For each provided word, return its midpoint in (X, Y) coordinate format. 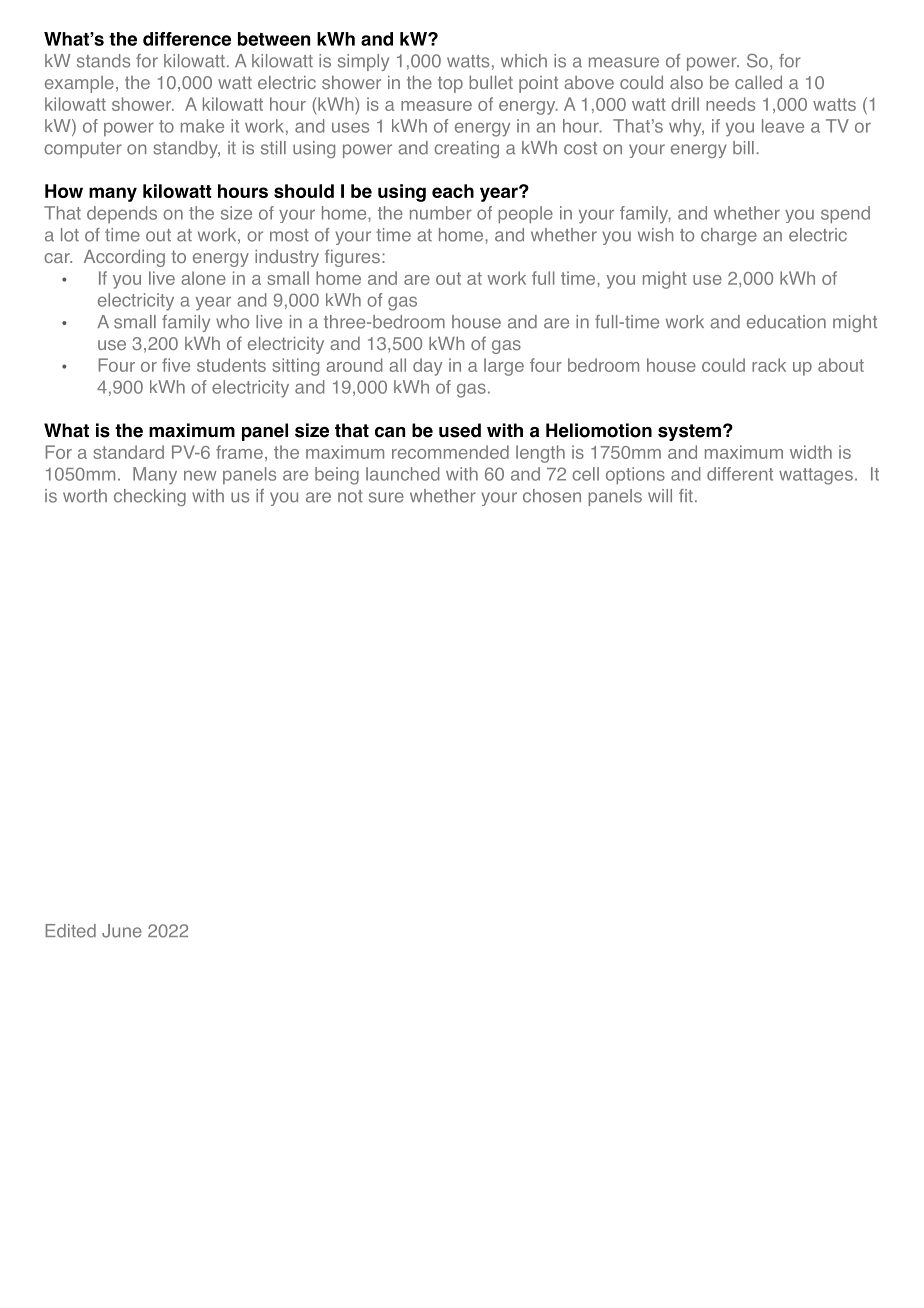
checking (150, 497)
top (450, 84)
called (758, 82)
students (231, 365)
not (350, 496)
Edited (70, 931)
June (122, 931)
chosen (552, 496)
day (428, 367)
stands (103, 61)
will (660, 495)
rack (769, 365)
